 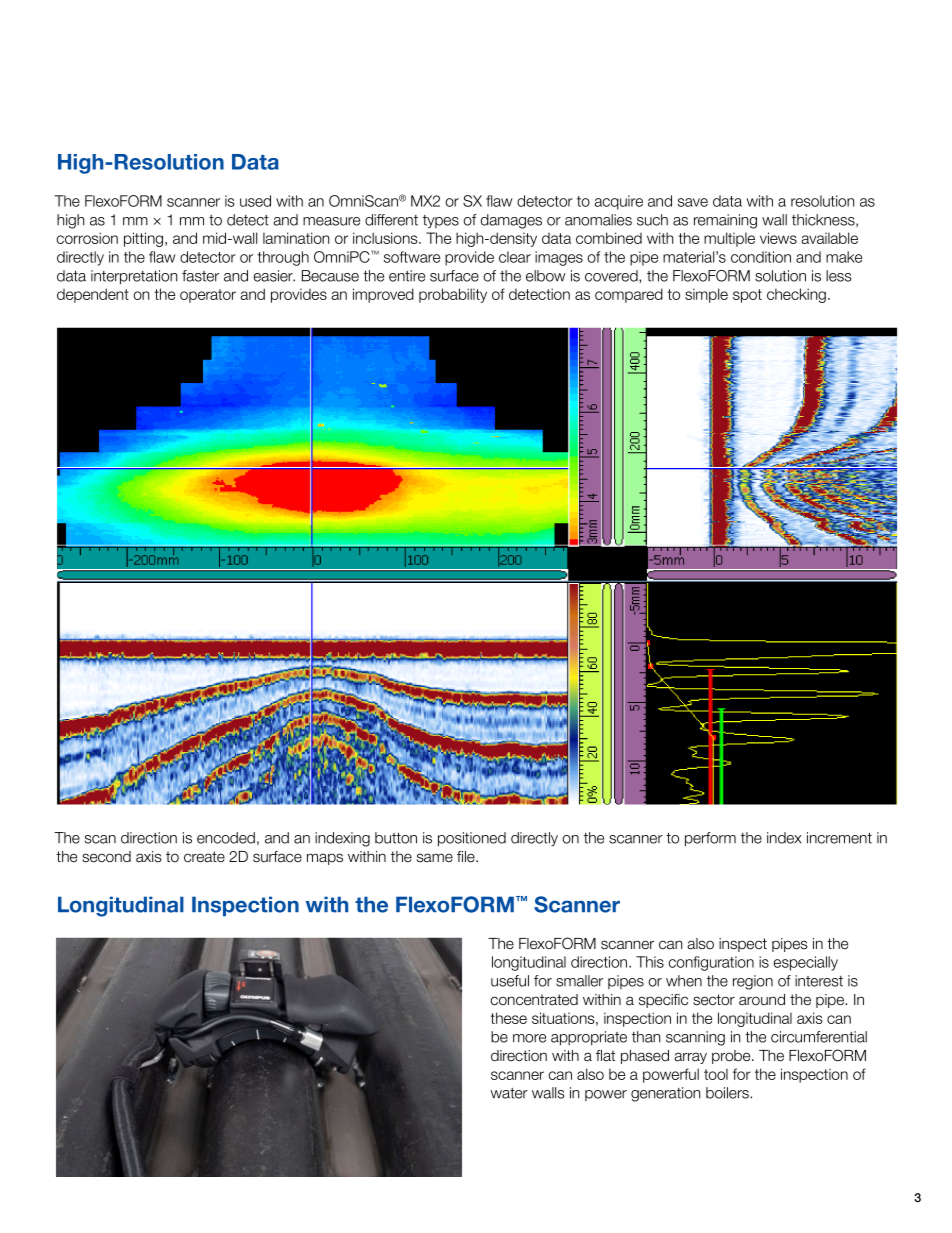 What do you see at coordinates (725, 221) in the screenshot?
I see `remaining` at bounding box center [725, 221].
